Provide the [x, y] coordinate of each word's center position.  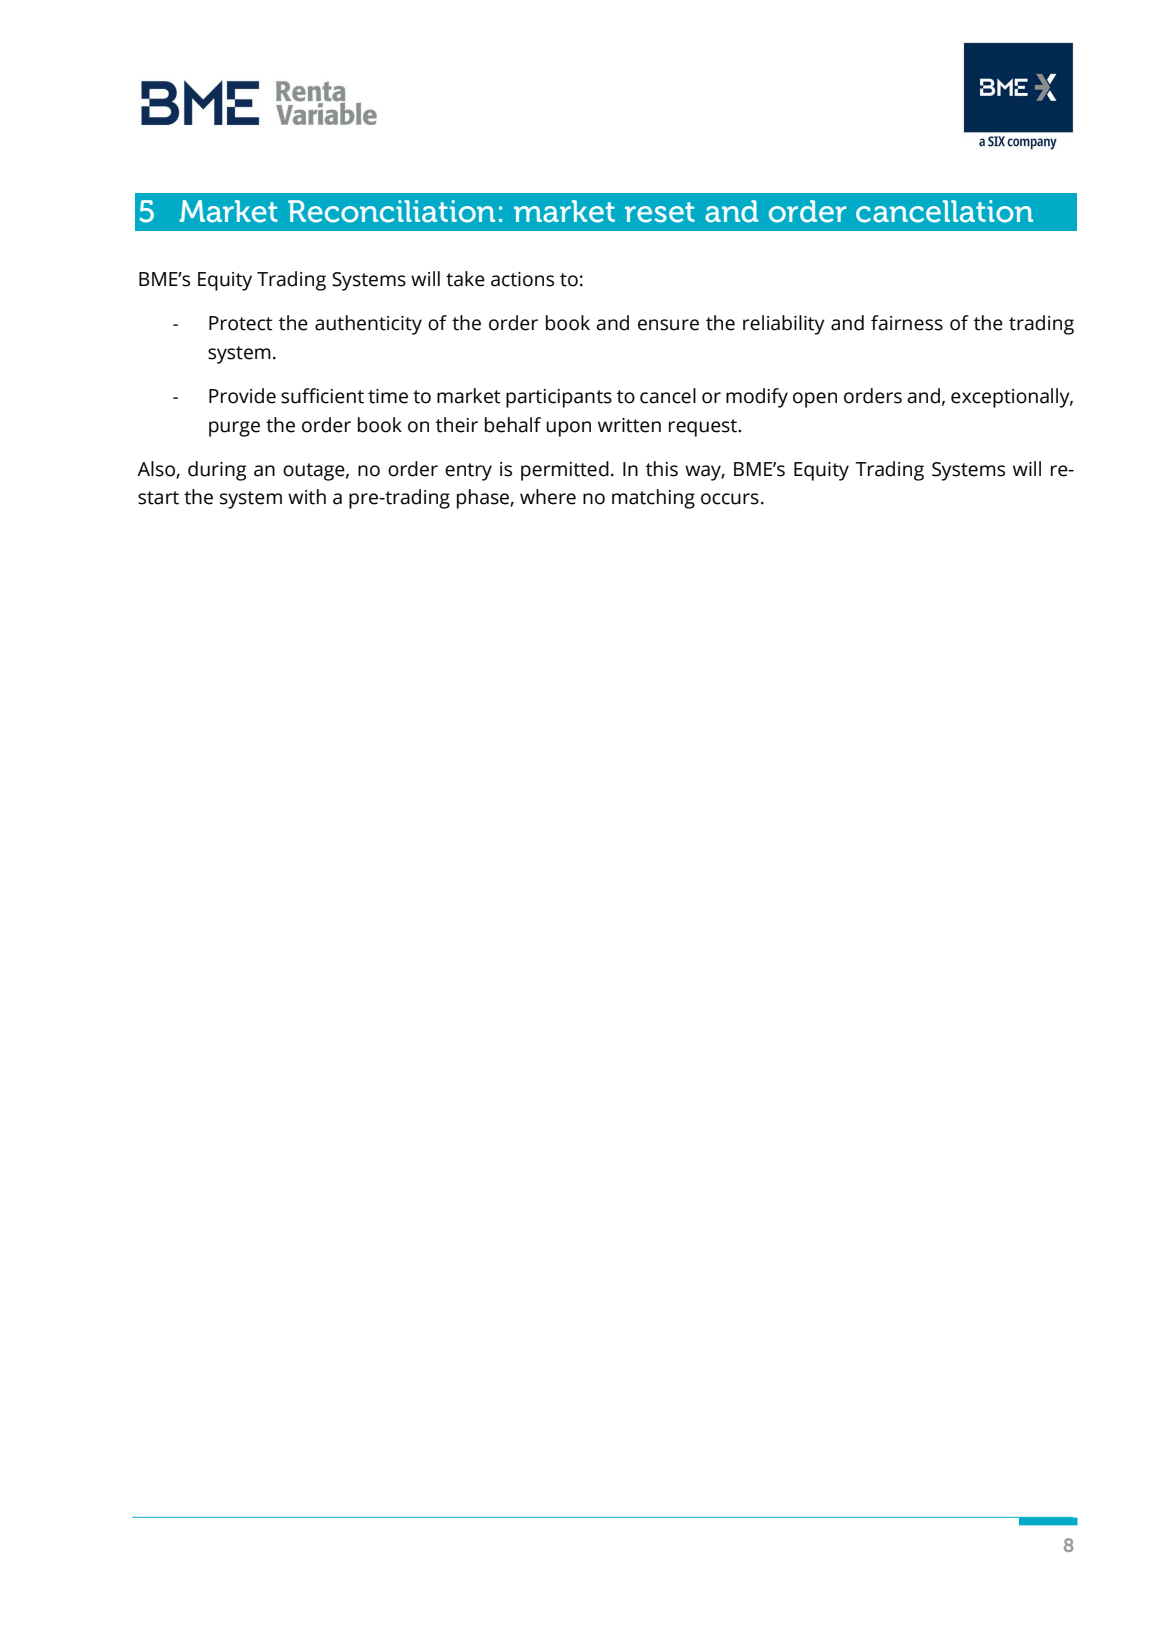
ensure [668, 325]
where [548, 497]
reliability [784, 325]
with [307, 497]
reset [660, 212]
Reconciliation [391, 211]
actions [522, 279]
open [815, 400]
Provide [242, 396]
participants [559, 398]
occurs [730, 499]
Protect [241, 323]
